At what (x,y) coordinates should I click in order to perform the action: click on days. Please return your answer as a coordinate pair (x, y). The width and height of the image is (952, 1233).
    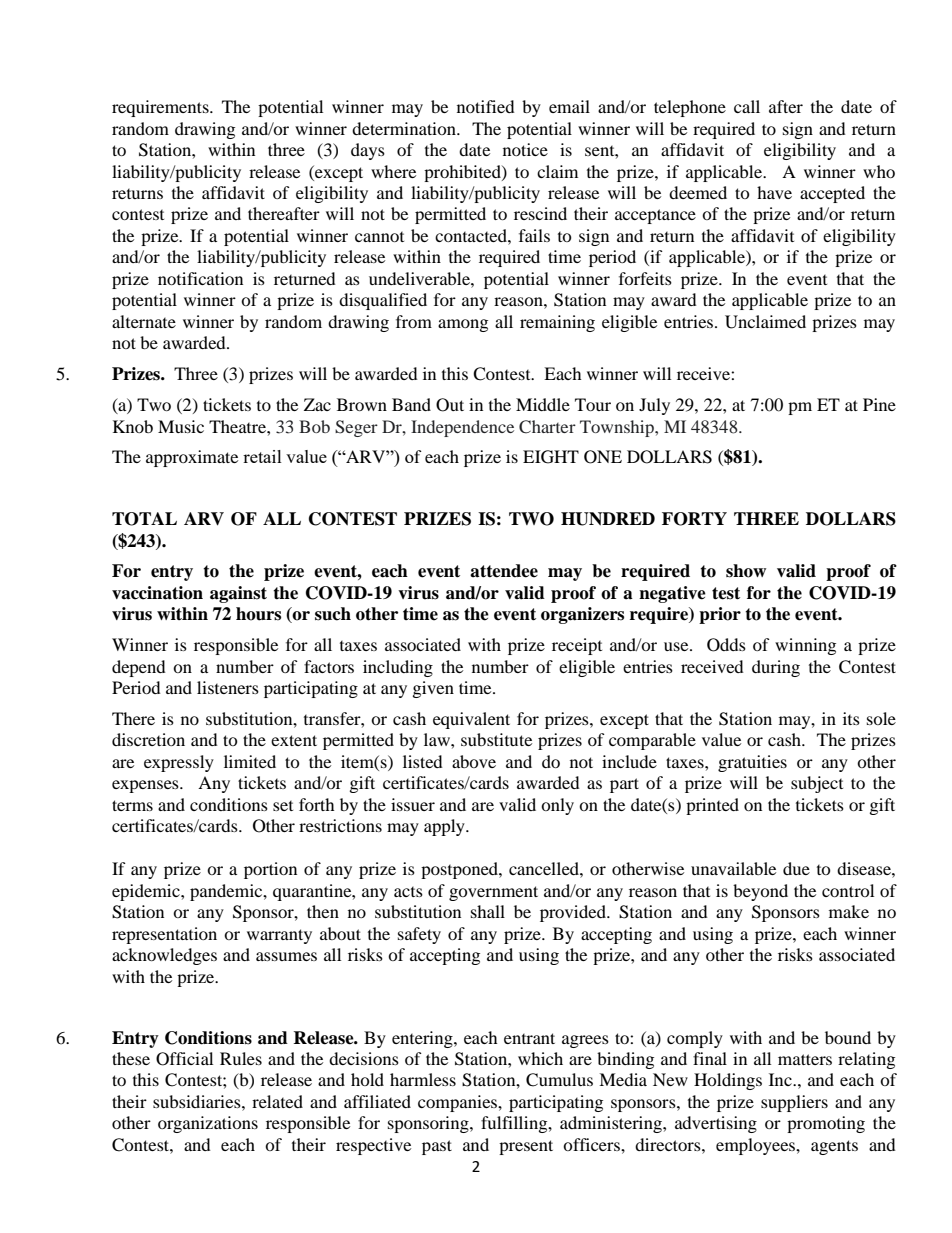
    Looking at the image, I should click on (368, 151).
